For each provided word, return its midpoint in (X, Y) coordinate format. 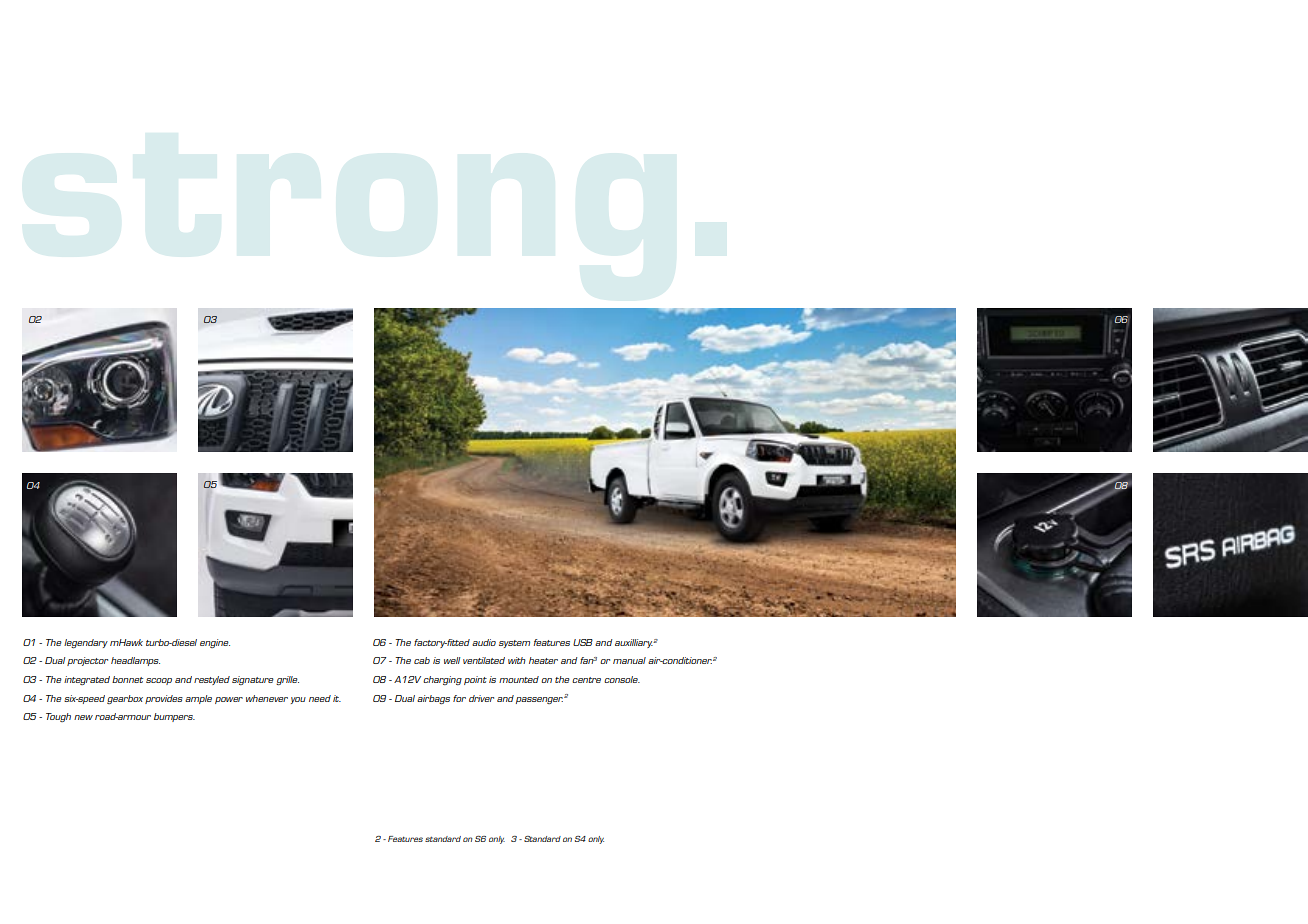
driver (481, 698)
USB (583, 642)
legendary (86, 643)
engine (215, 643)
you (298, 700)
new (83, 717)
